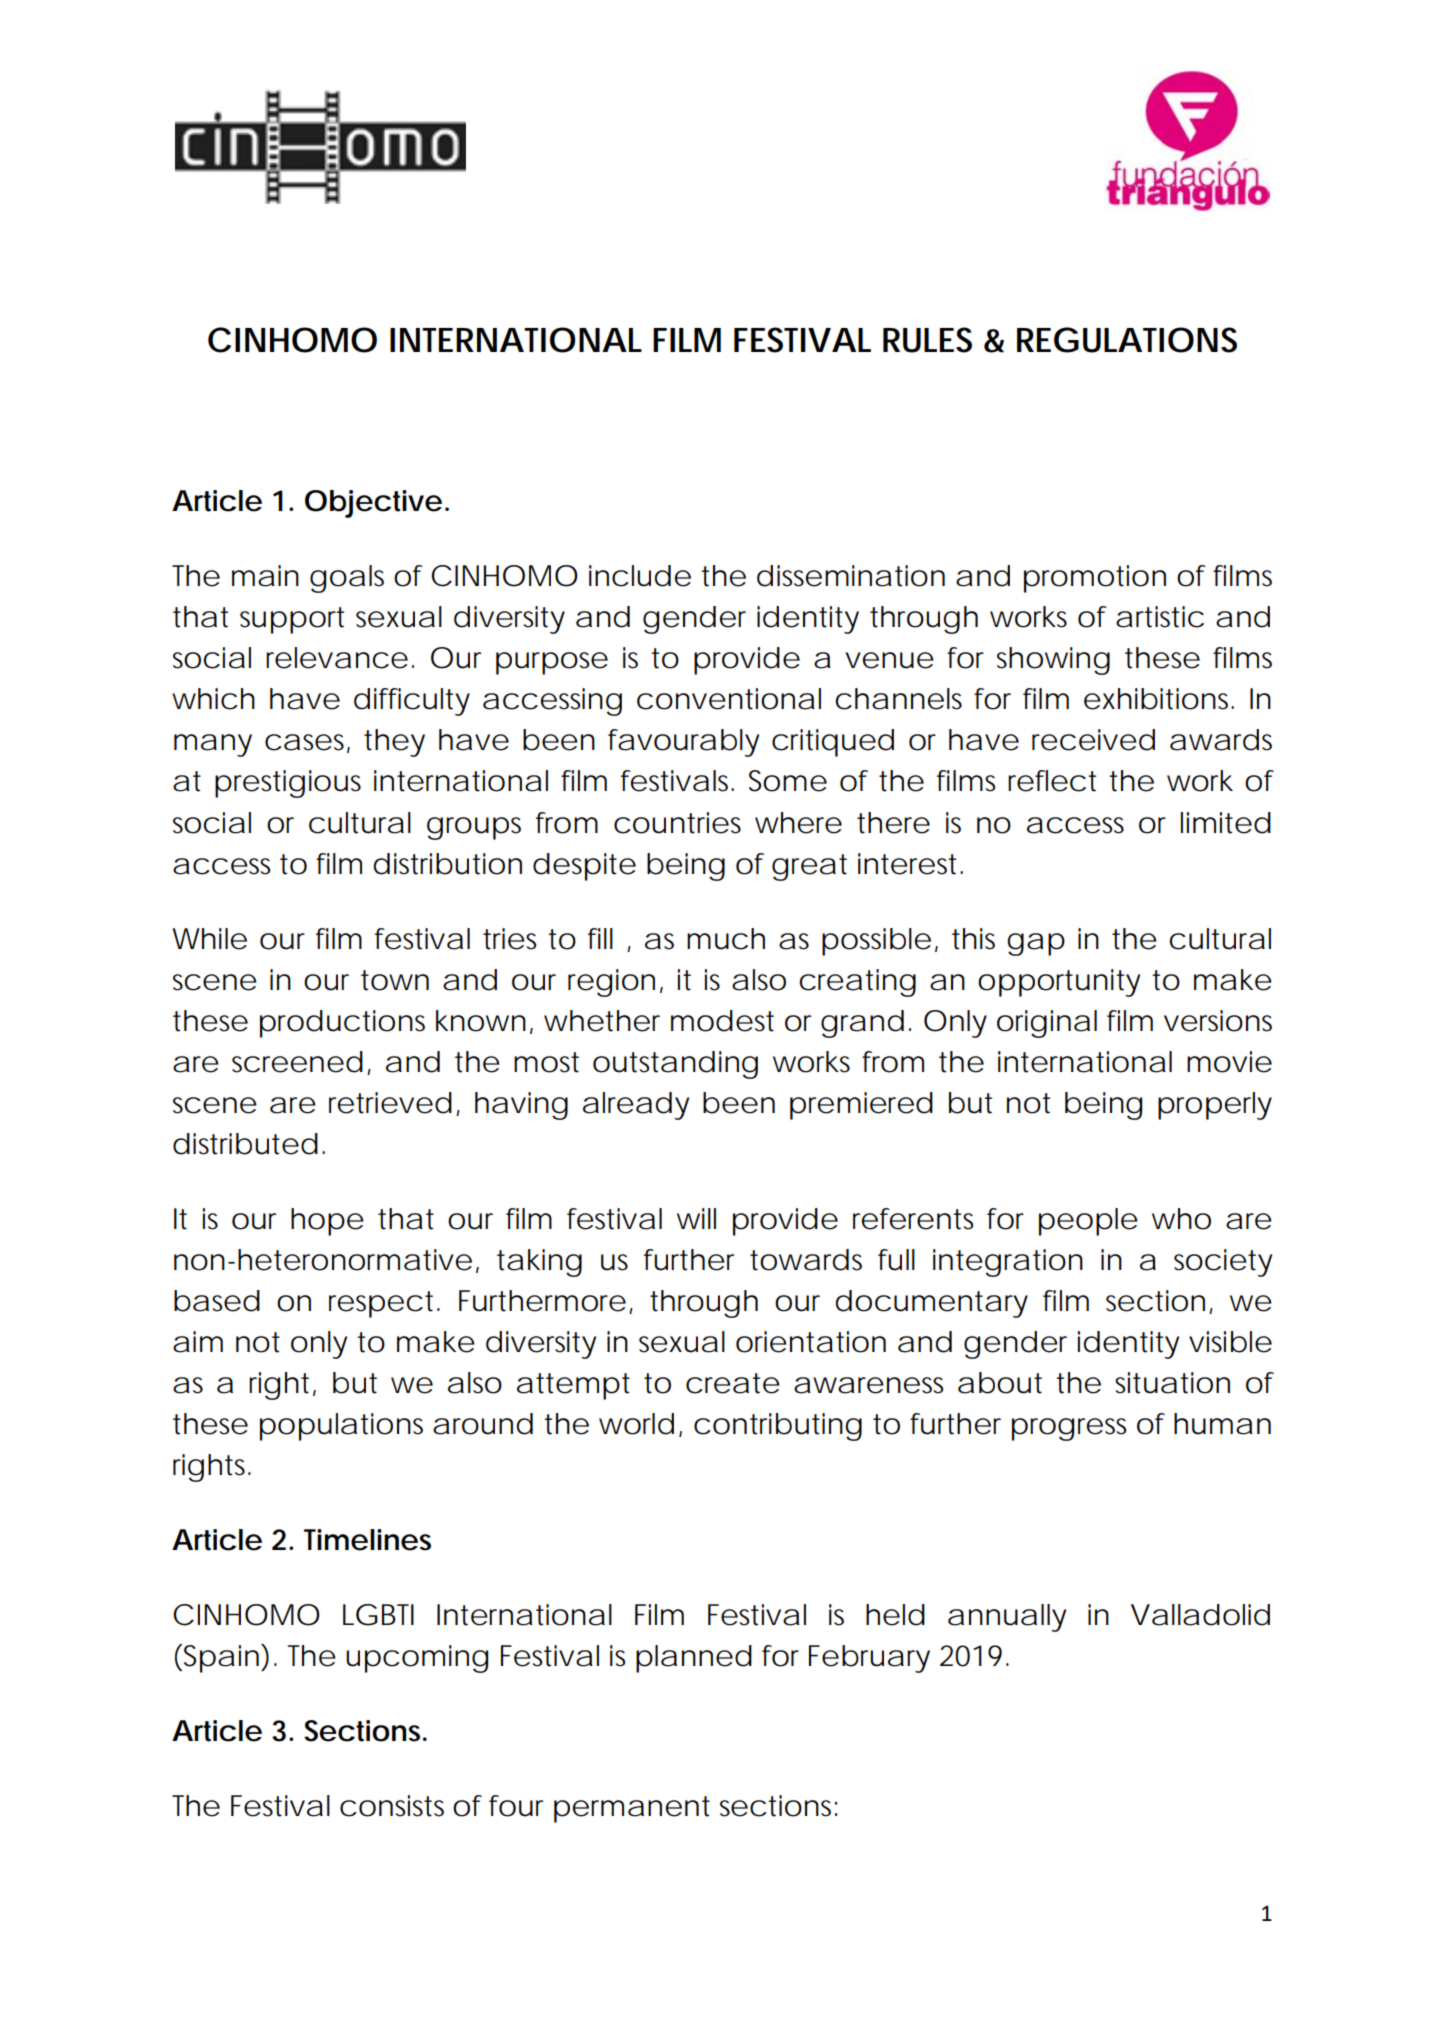  Describe the element at coordinates (806, 1260) in the screenshot. I see `towards` at that location.
